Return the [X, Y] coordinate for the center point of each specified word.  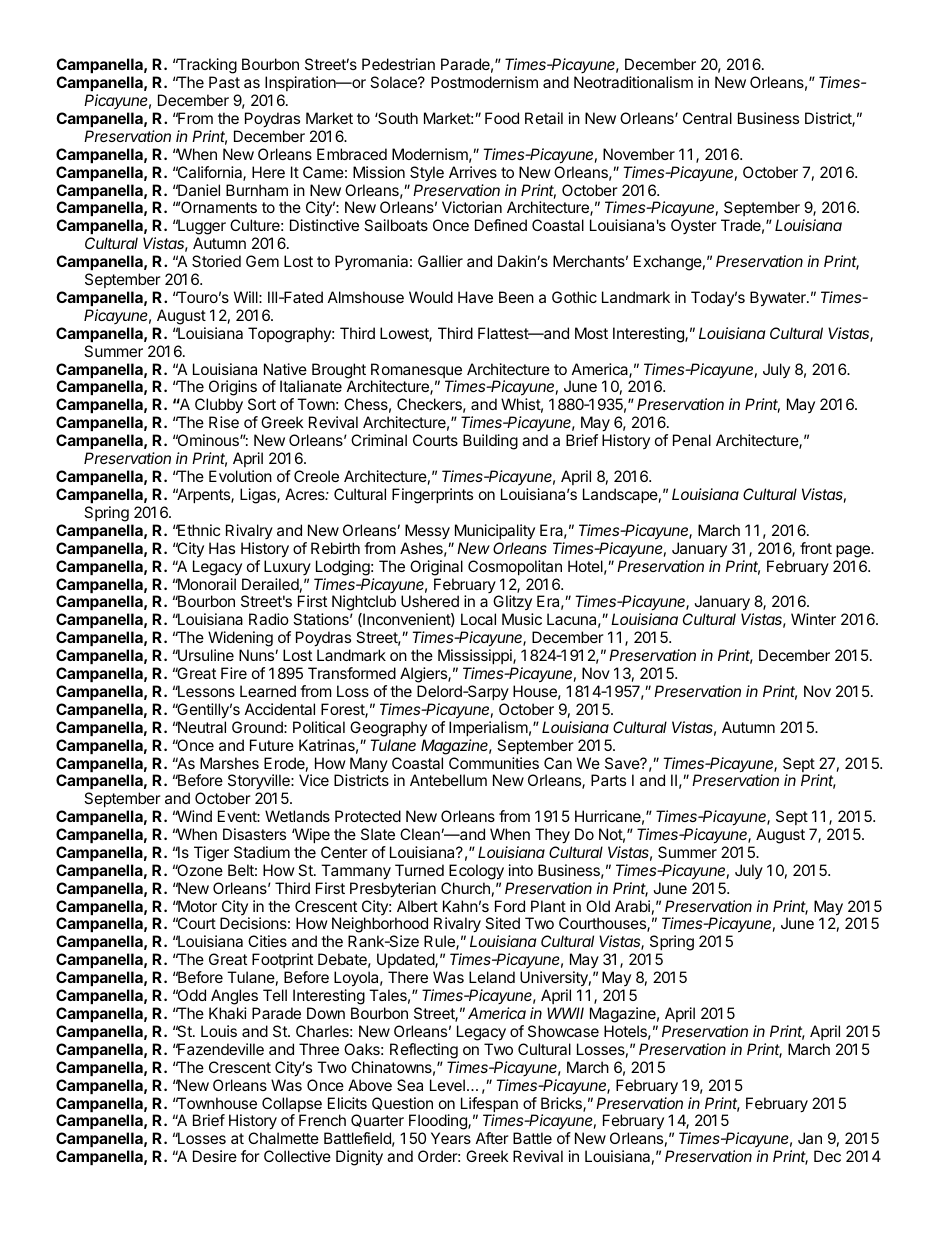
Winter [813, 619]
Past [224, 82]
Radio [269, 619]
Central [707, 118]
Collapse [292, 1106]
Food [502, 118]
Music [522, 619]
